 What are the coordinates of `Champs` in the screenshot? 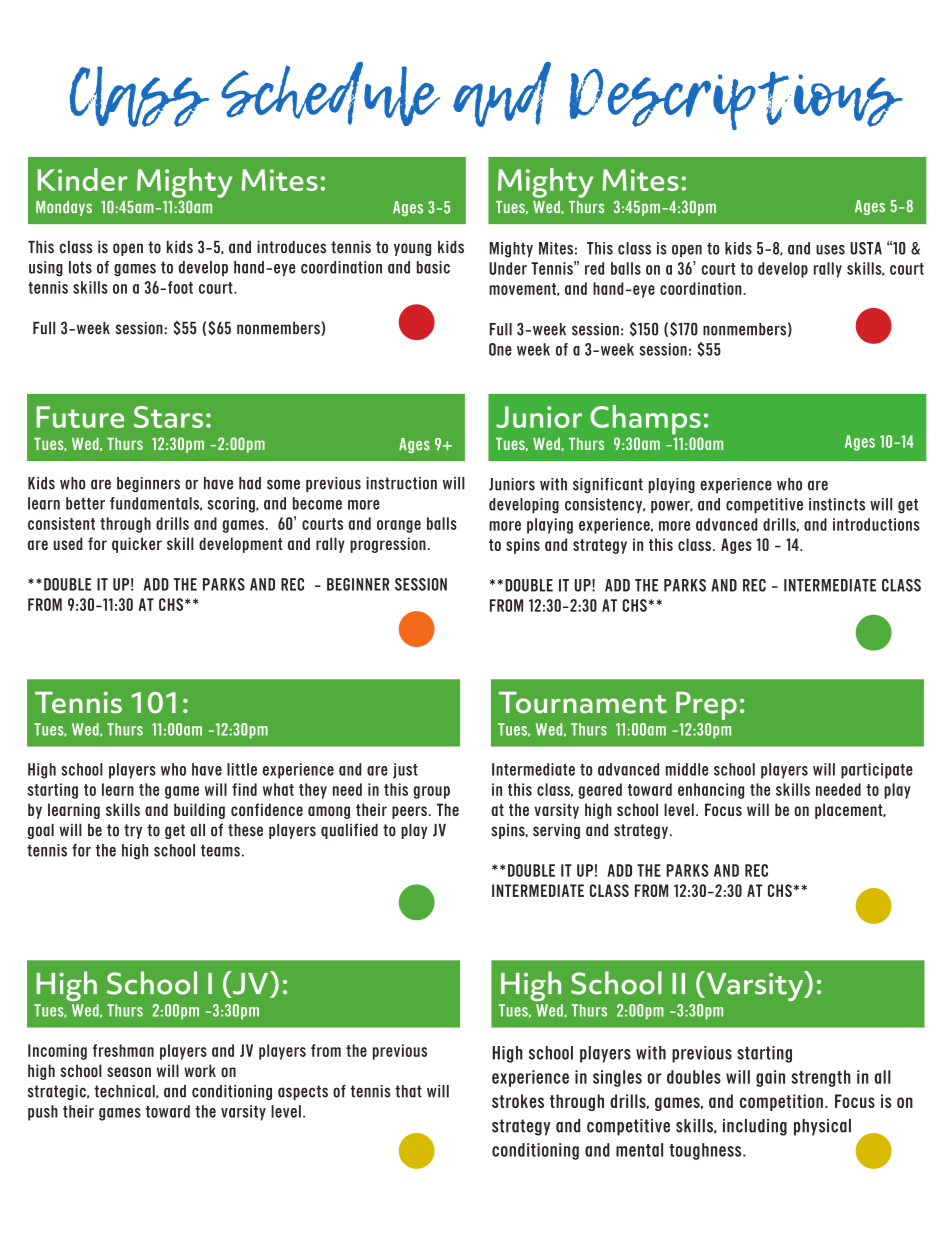 It's located at (645, 420).
